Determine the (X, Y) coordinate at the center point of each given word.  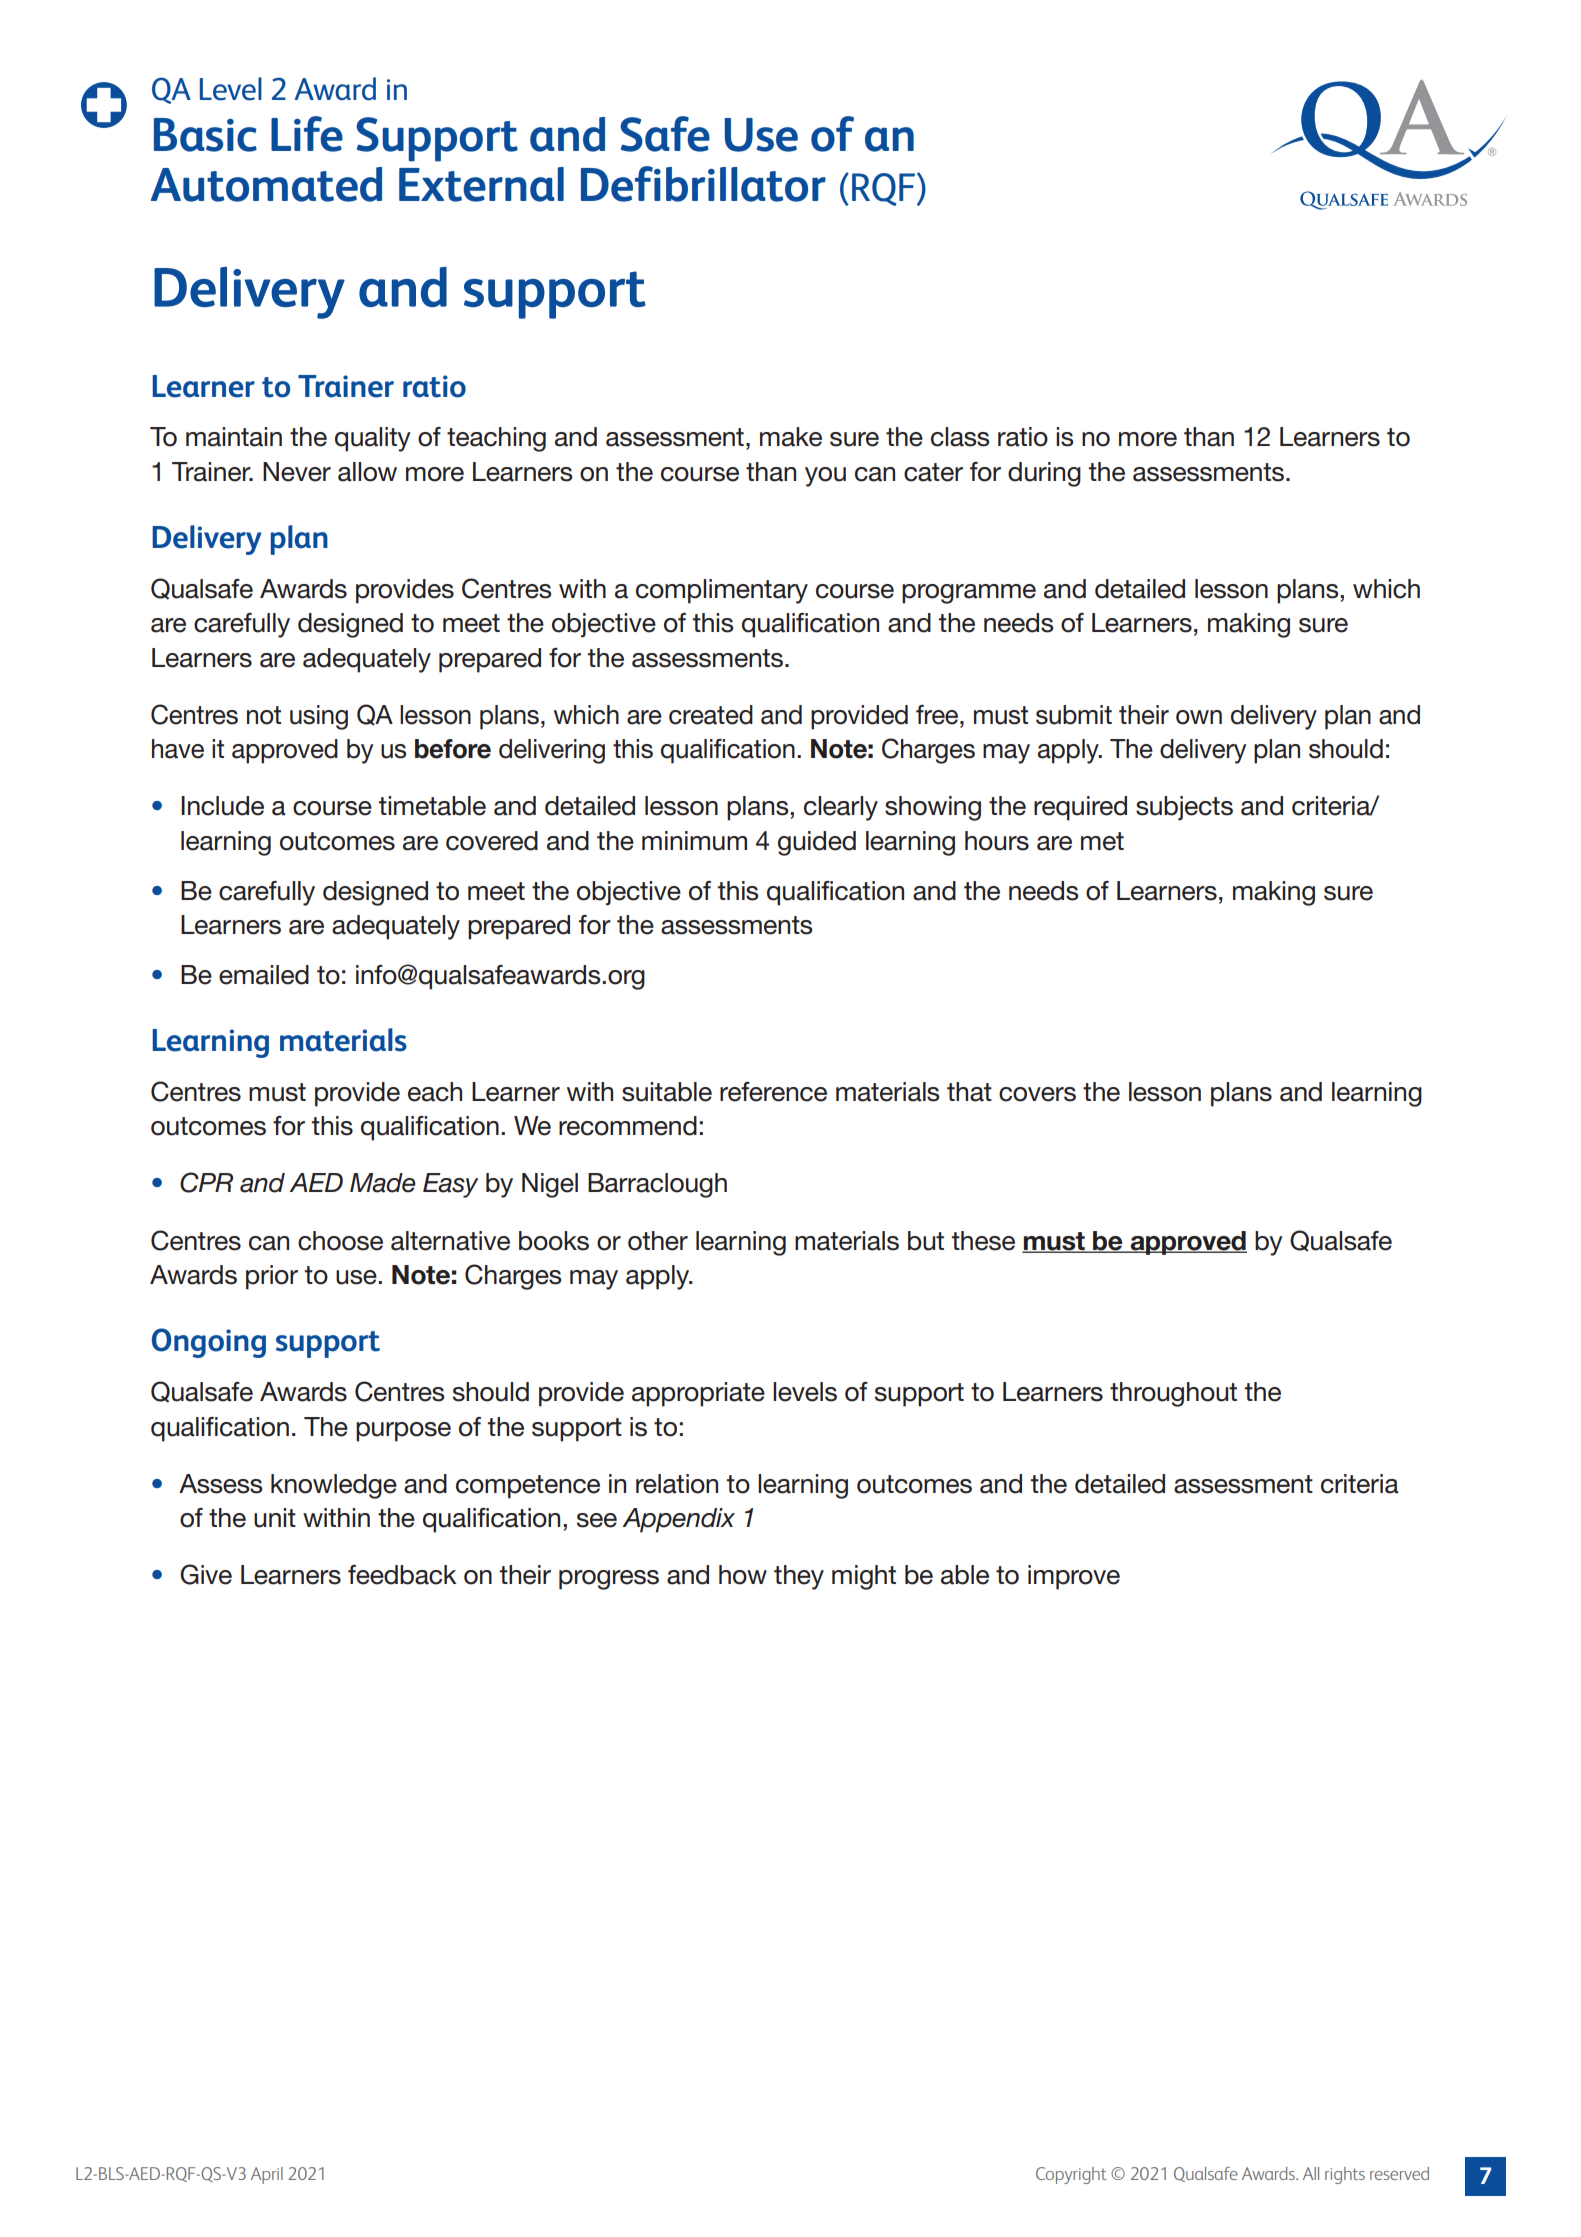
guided (817, 843)
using (319, 717)
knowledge (334, 1486)
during (1044, 474)
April (267, 2175)
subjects (1184, 808)
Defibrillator (703, 184)
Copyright (1071, 2175)
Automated (266, 184)
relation (677, 1484)
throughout (1173, 1394)
